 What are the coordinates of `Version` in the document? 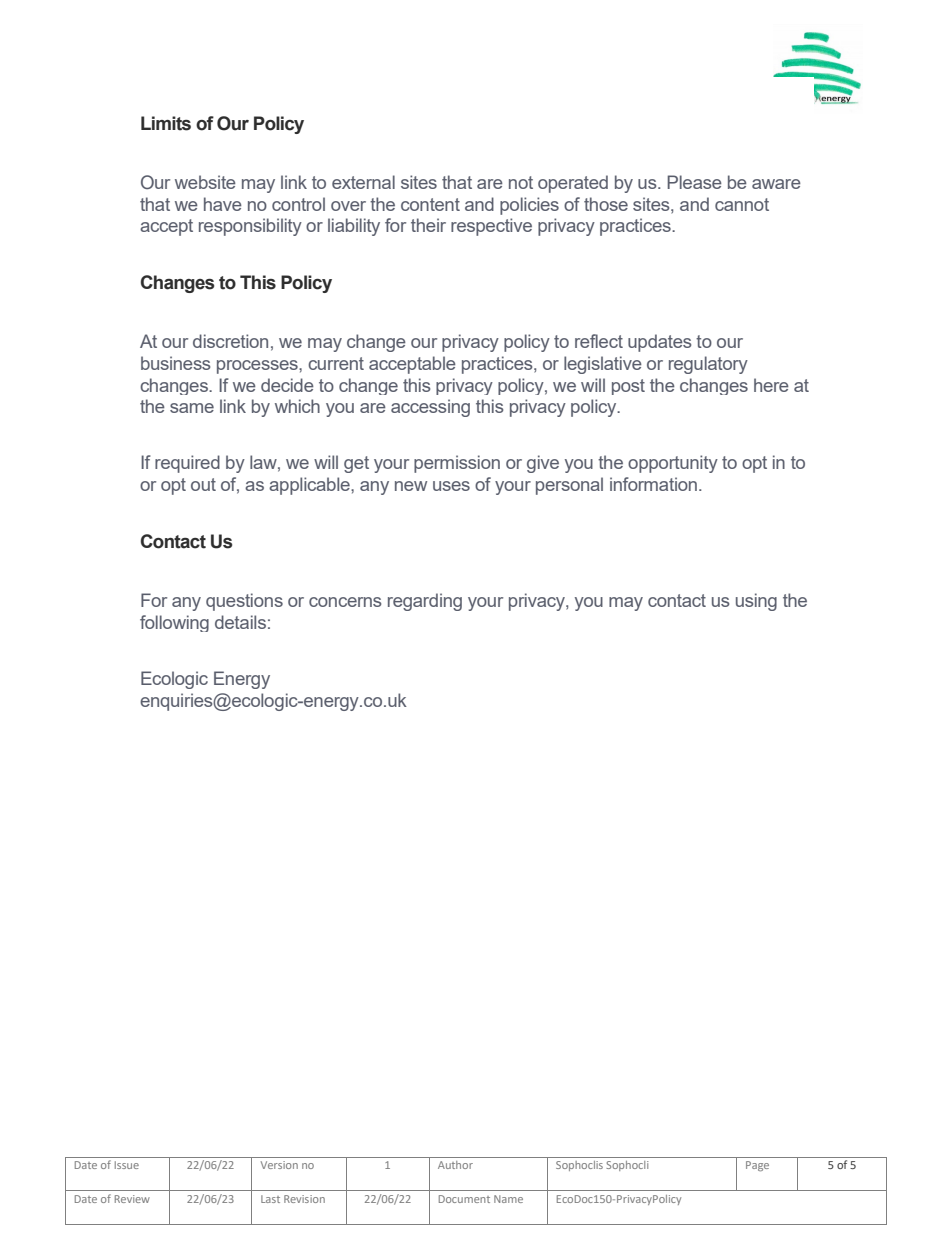 It's located at (279, 1165).
